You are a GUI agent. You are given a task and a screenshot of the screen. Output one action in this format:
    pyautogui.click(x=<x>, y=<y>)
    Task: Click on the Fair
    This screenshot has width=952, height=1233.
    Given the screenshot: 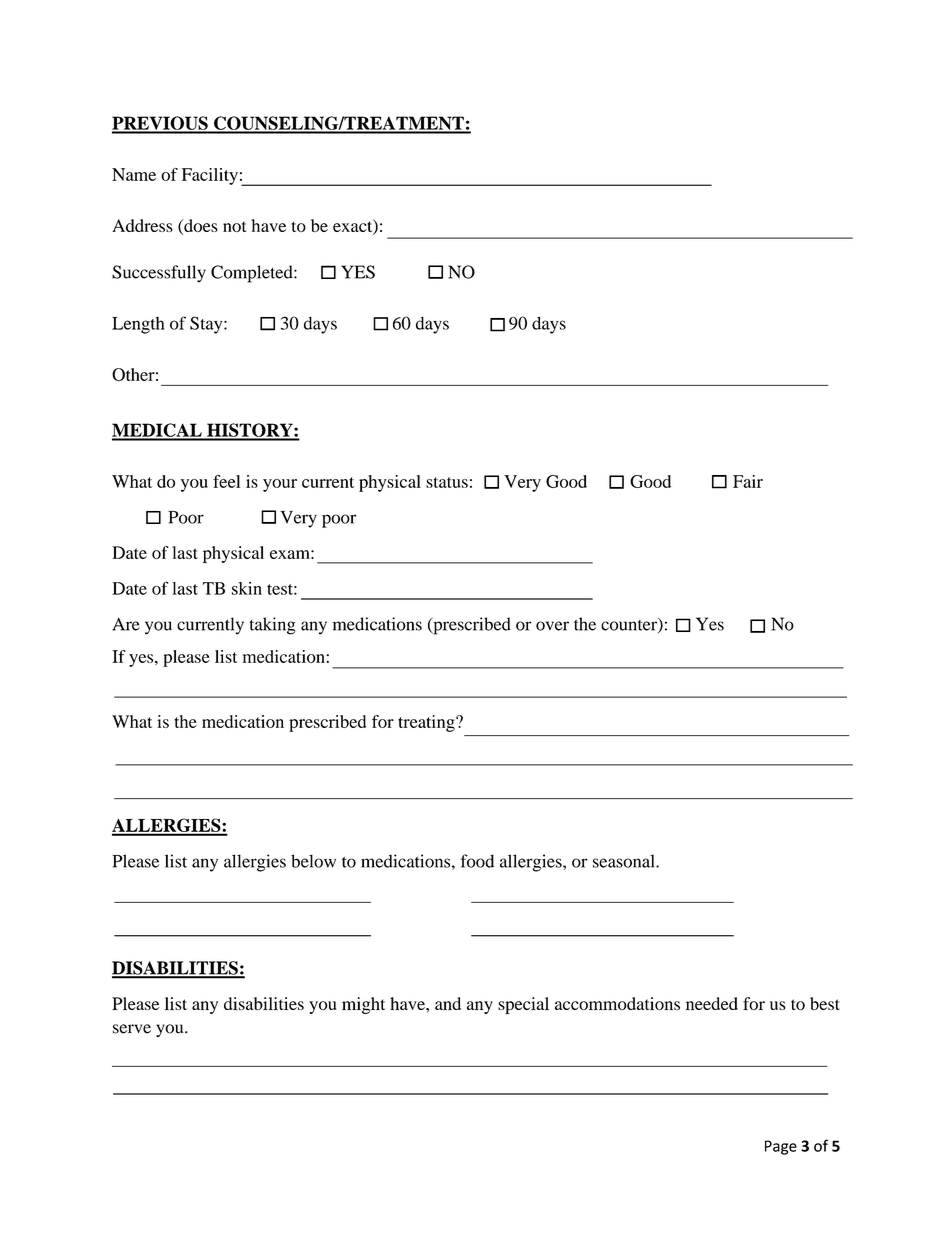 What is the action you would take?
    pyautogui.click(x=748, y=481)
